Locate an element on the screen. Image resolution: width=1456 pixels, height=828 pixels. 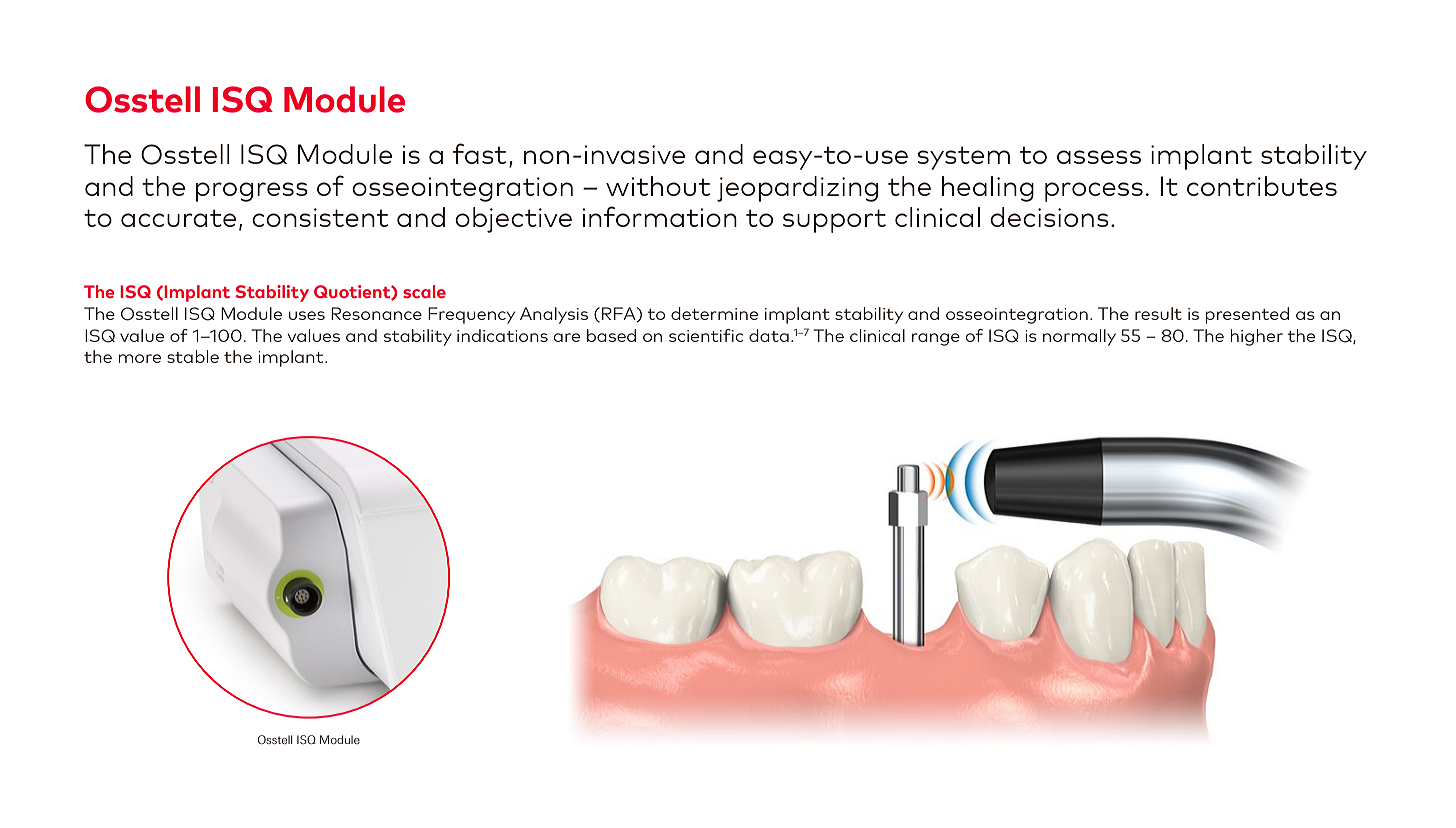
fast is located at coordinates (479, 153).
